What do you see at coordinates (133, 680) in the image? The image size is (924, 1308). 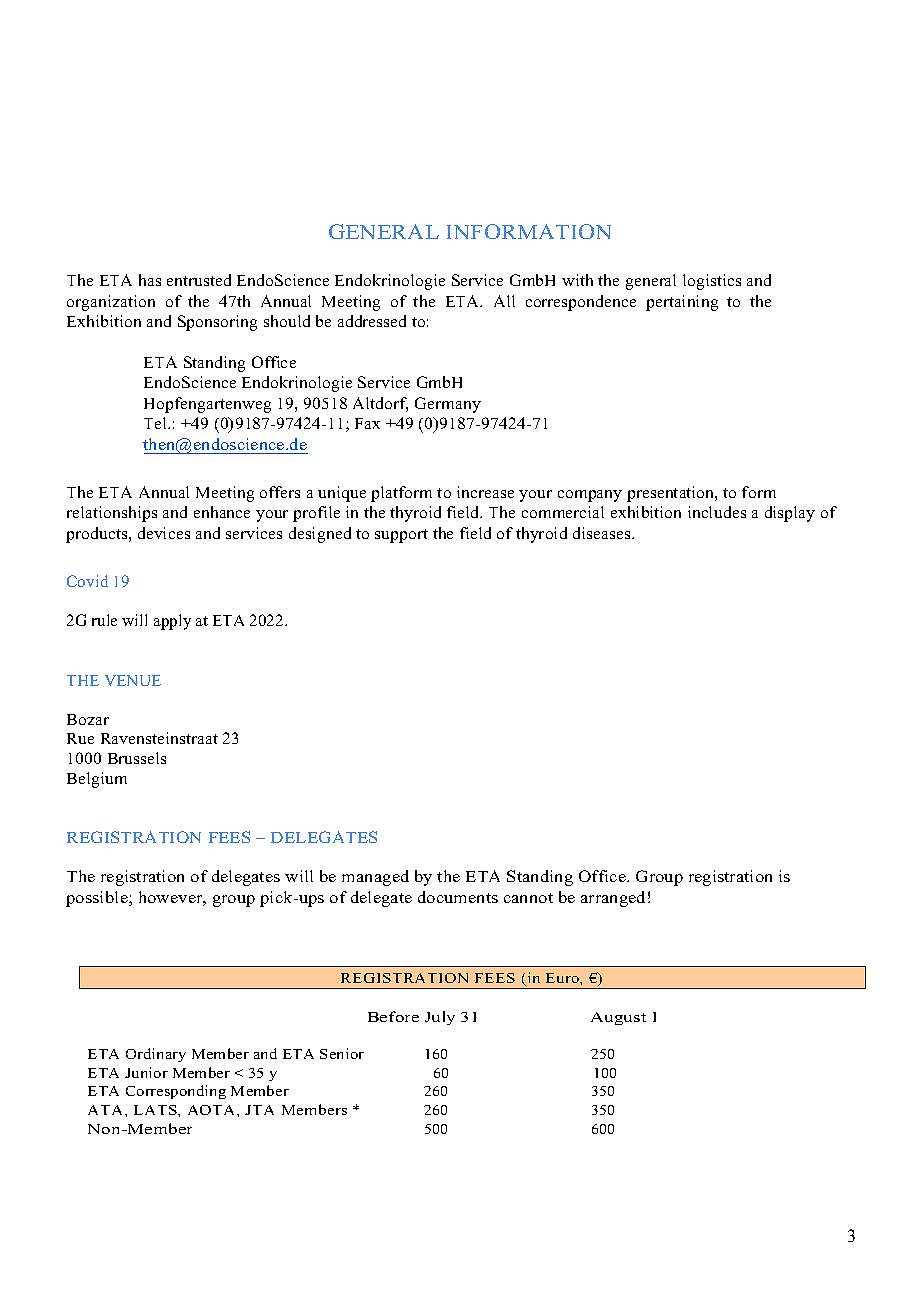 I see `VENUE` at bounding box center [133, 680].
